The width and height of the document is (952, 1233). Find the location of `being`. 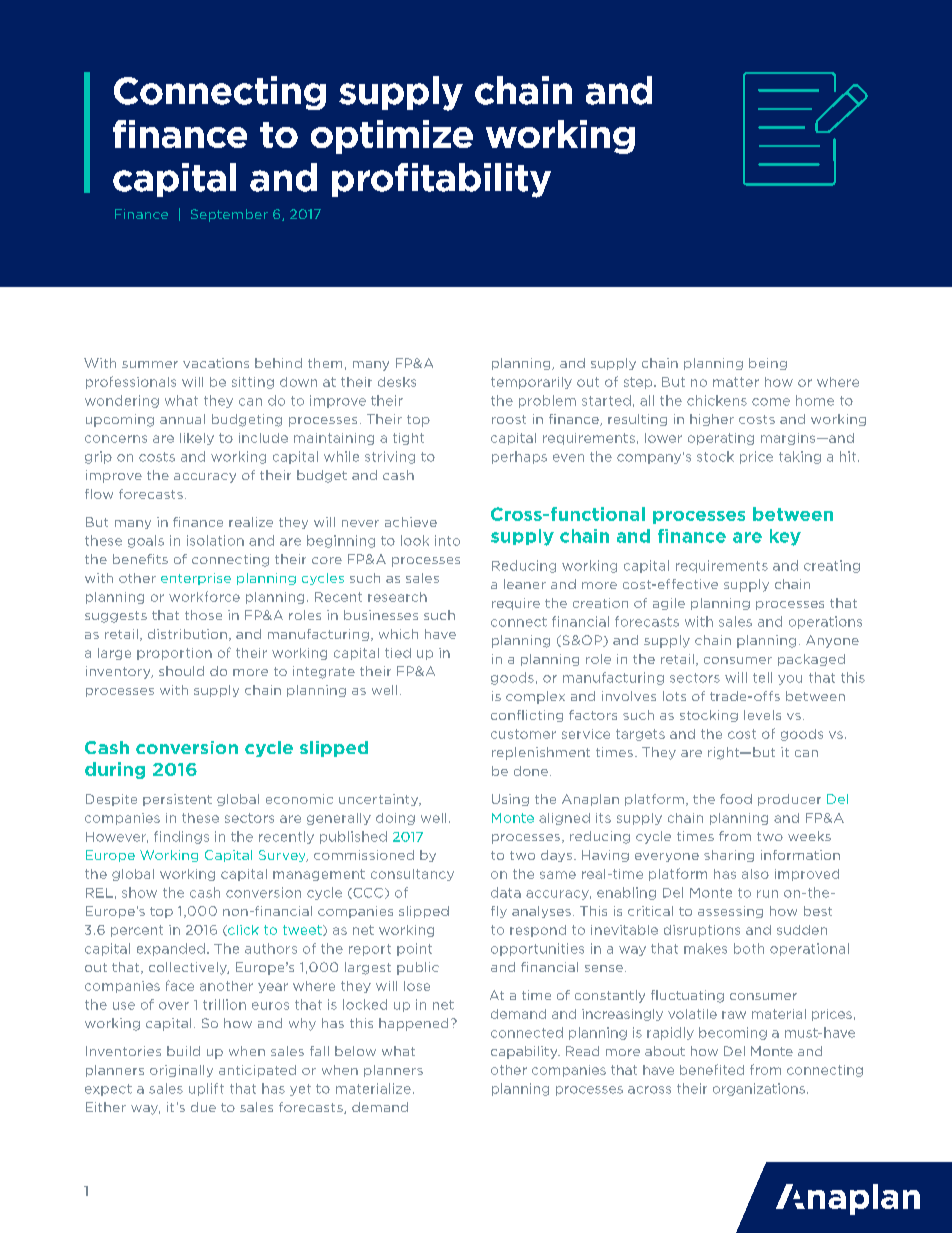

being is located at coordinates (768, 364).
